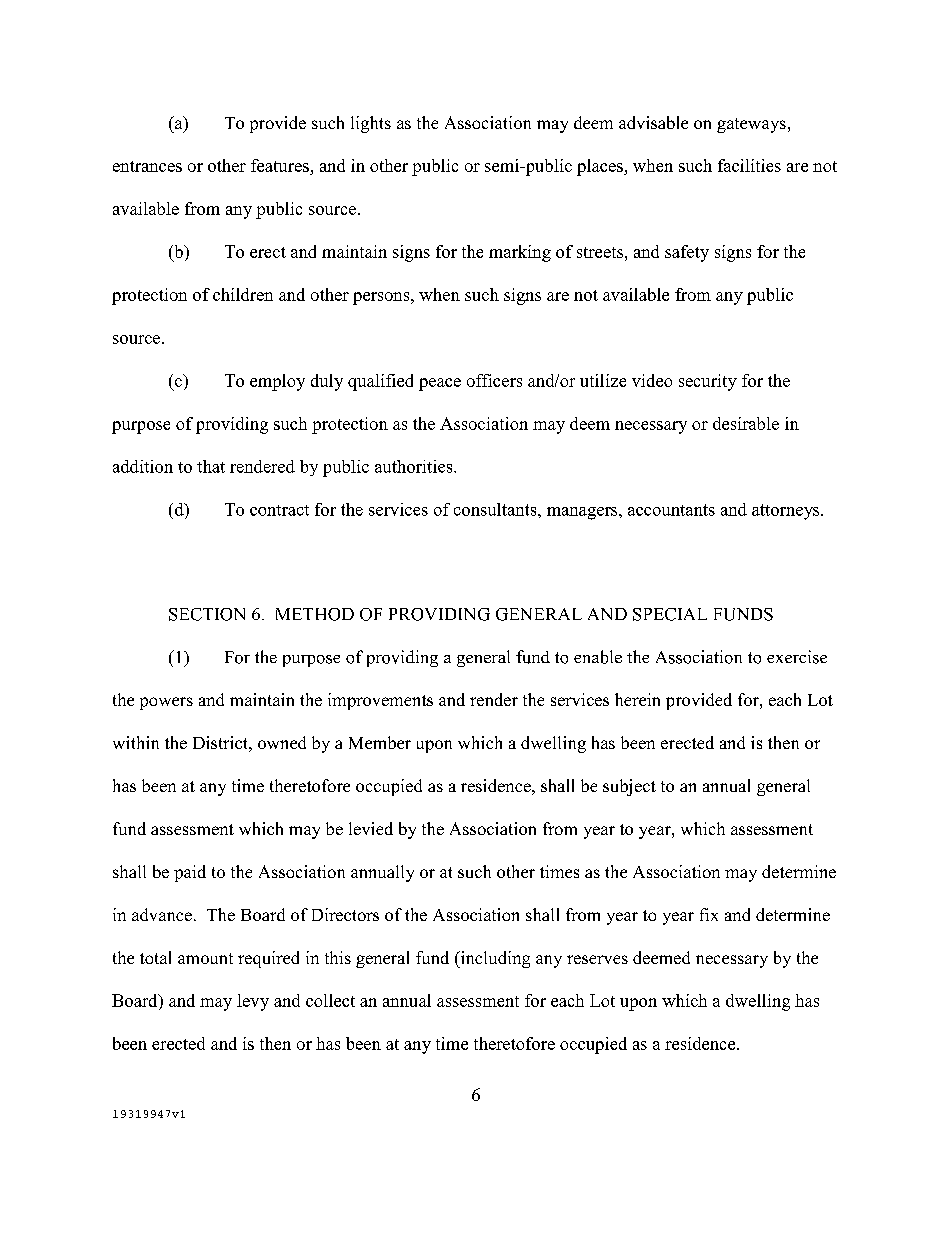  Describe the element at coordinates (494, 380) in the page. I see `officers` at that location.
